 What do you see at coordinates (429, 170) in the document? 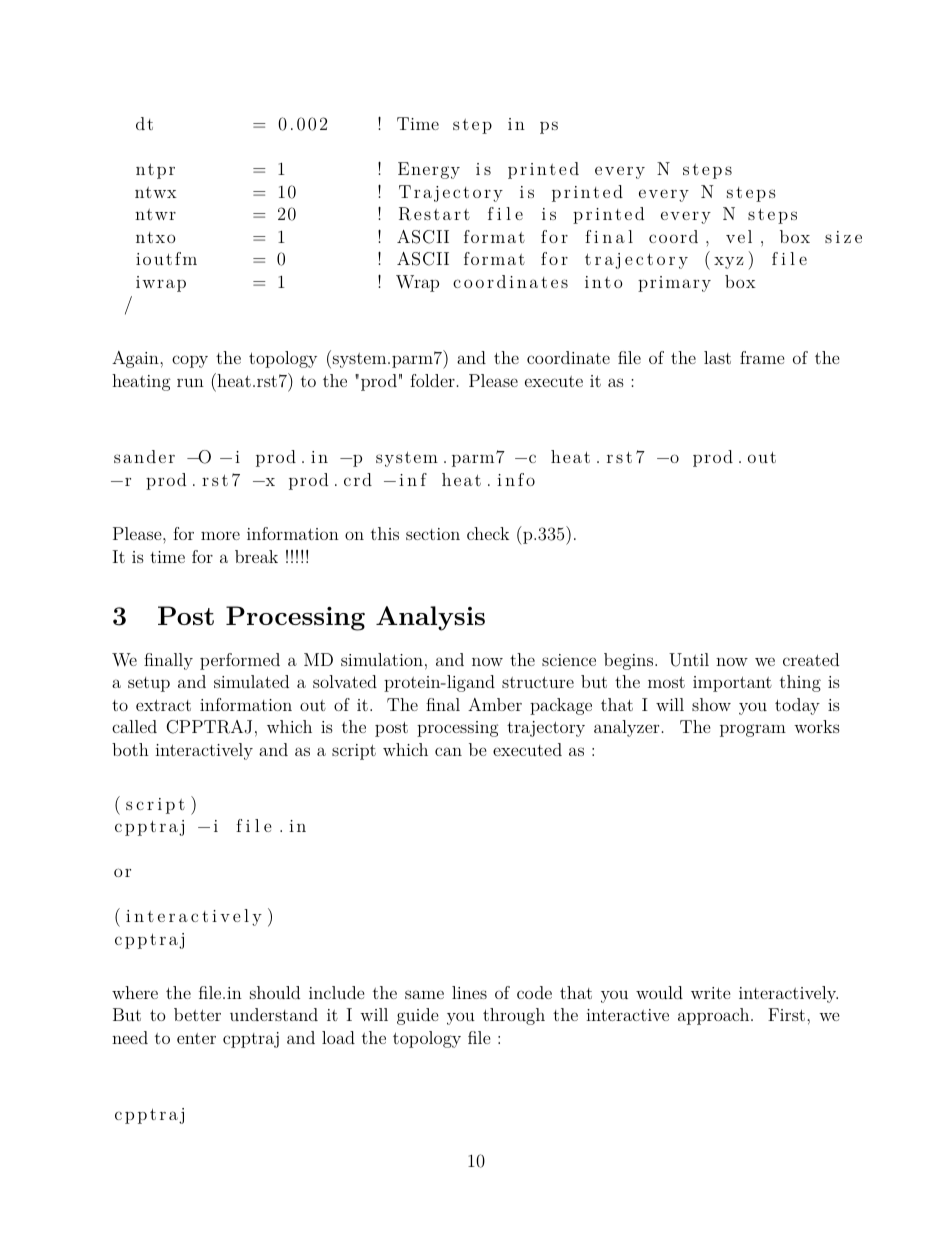
I see `Energy` at bounding box center [429, 170].
